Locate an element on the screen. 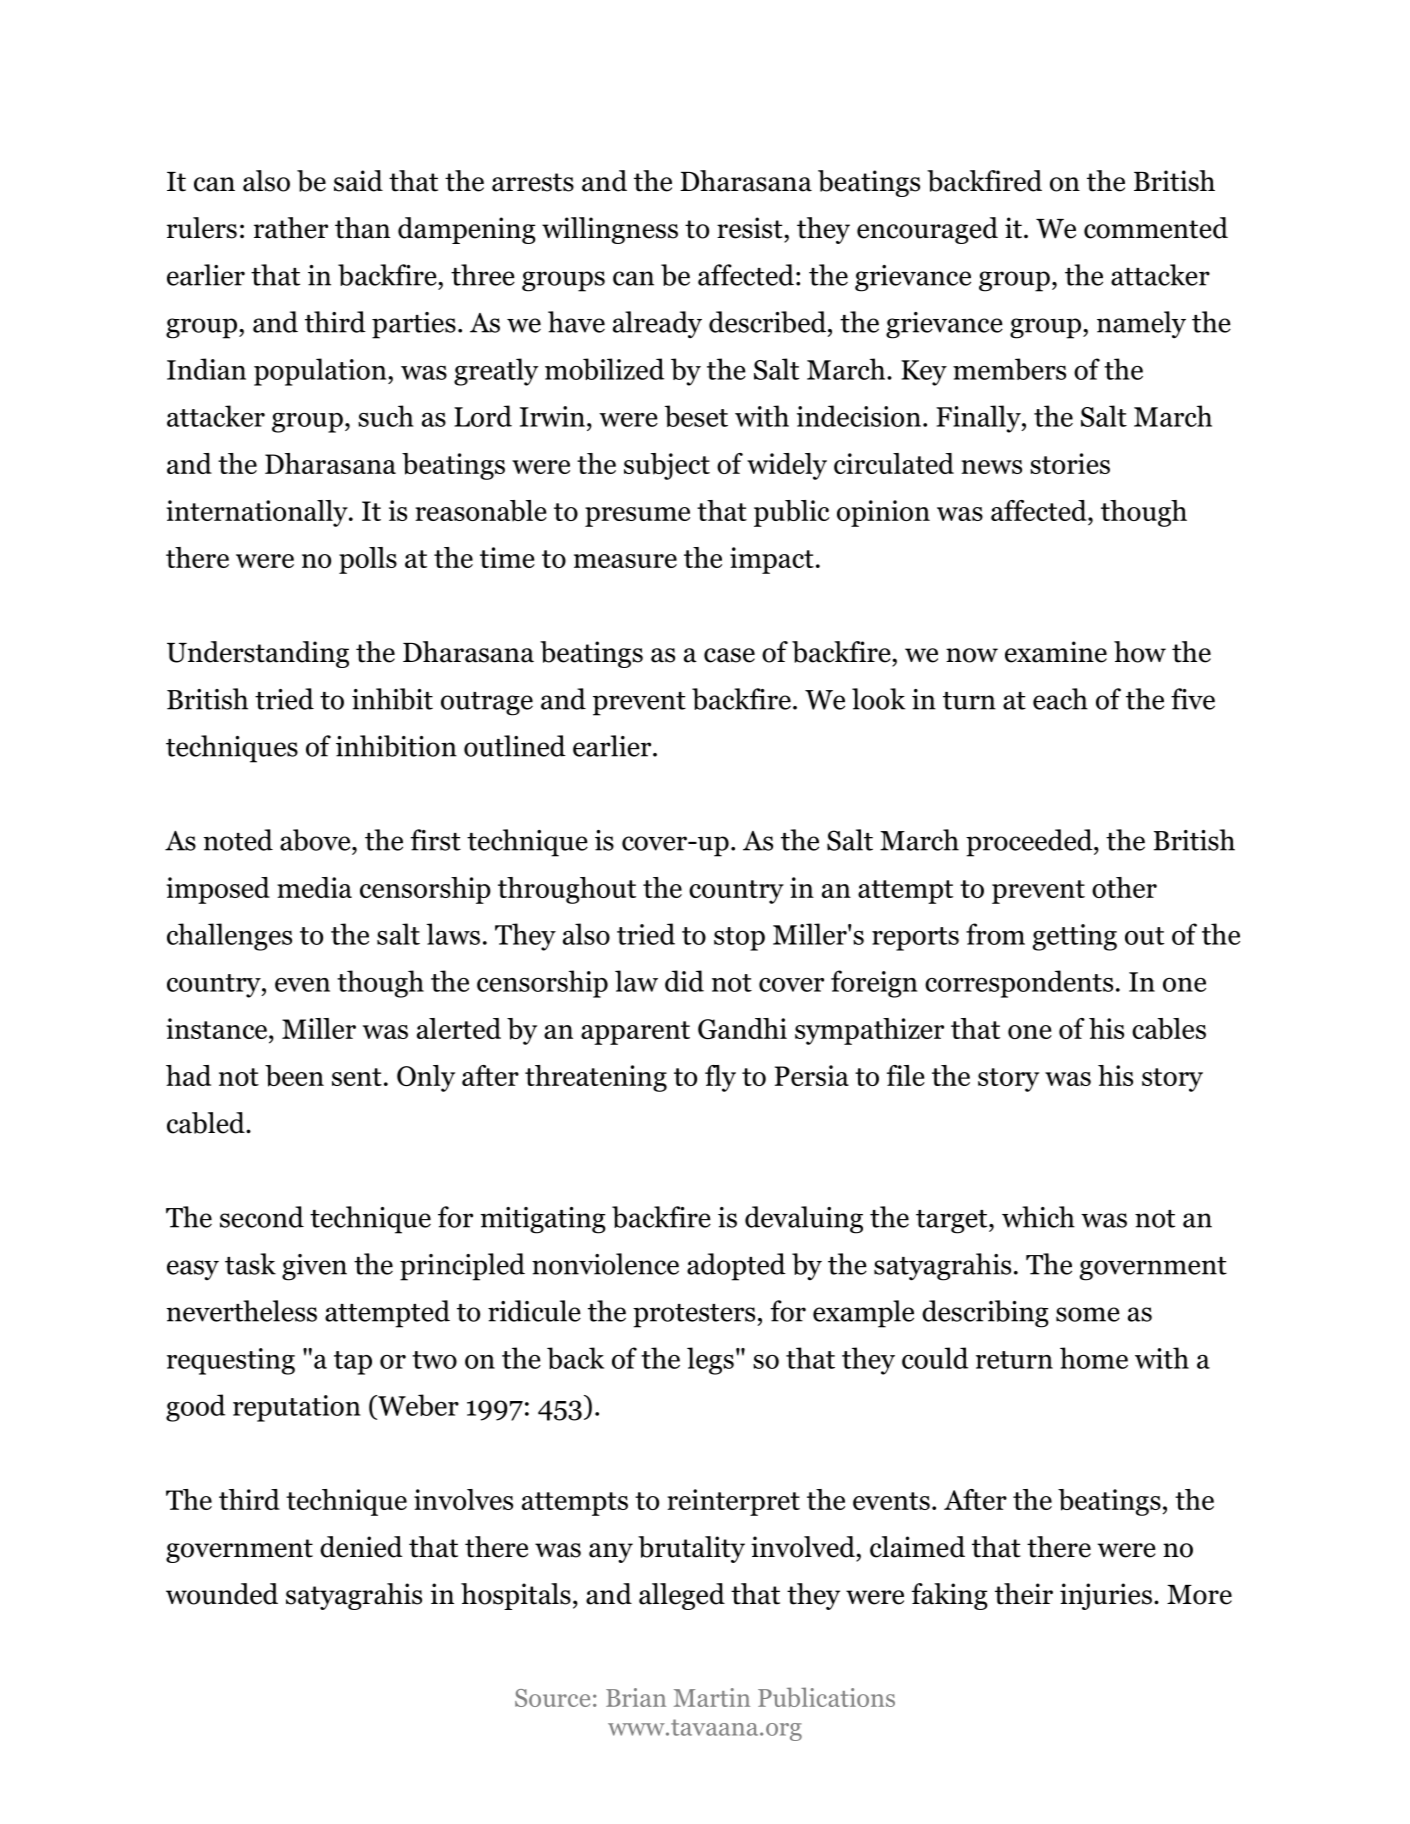 This screenshot has height=1824, width=1410. other is located at coordinates (1124, 887).
